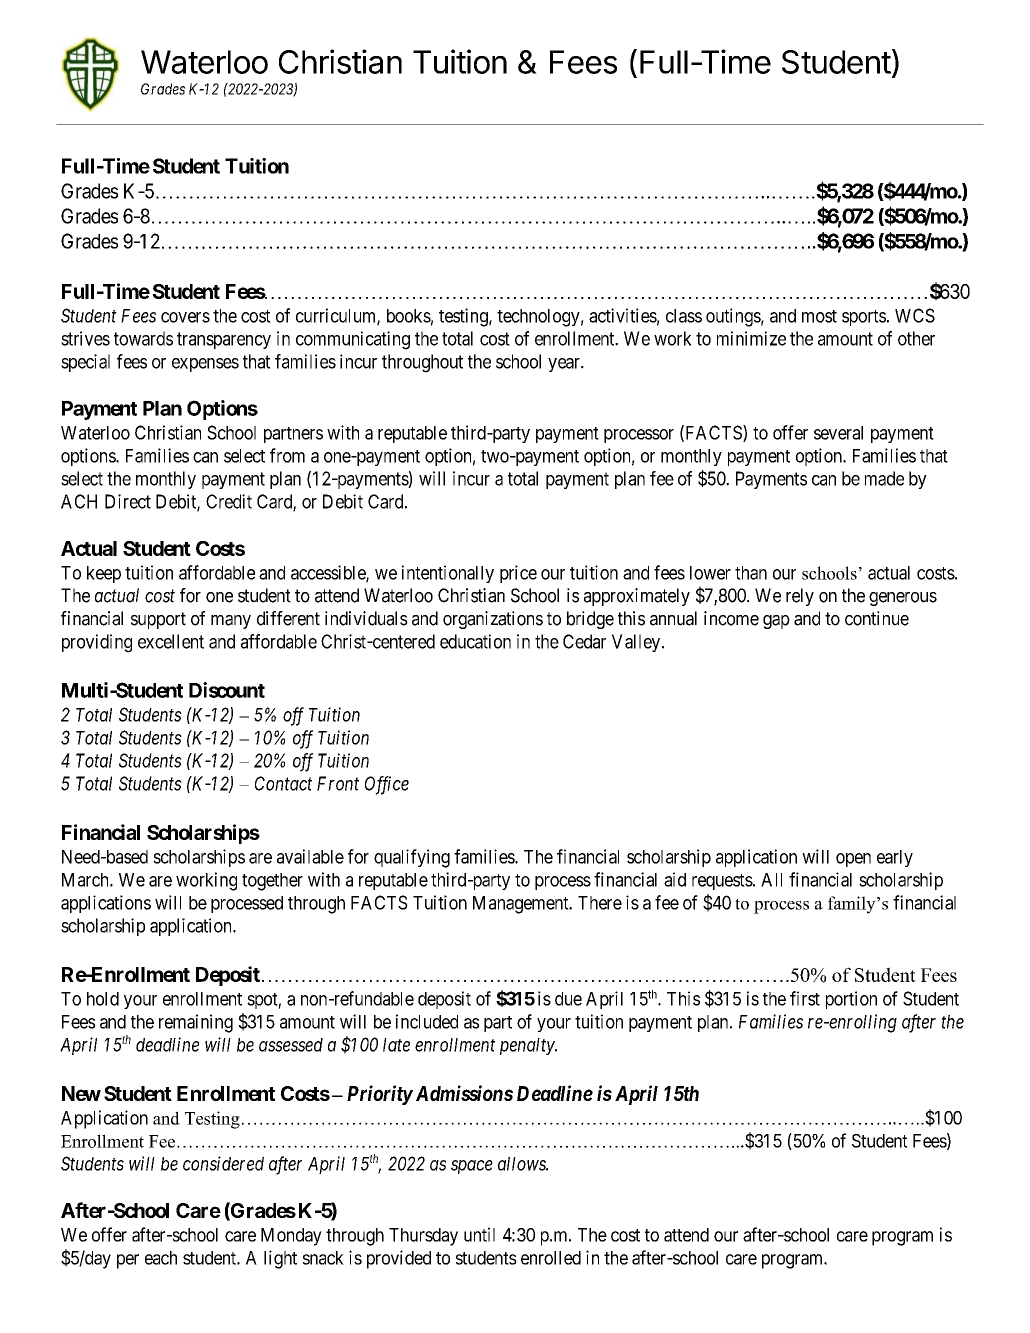 The image size is (1030, 1333). What do you see at coordinates (479, 1234) in the screenshot?
I see `until` at bounding box center [479, 1234].
